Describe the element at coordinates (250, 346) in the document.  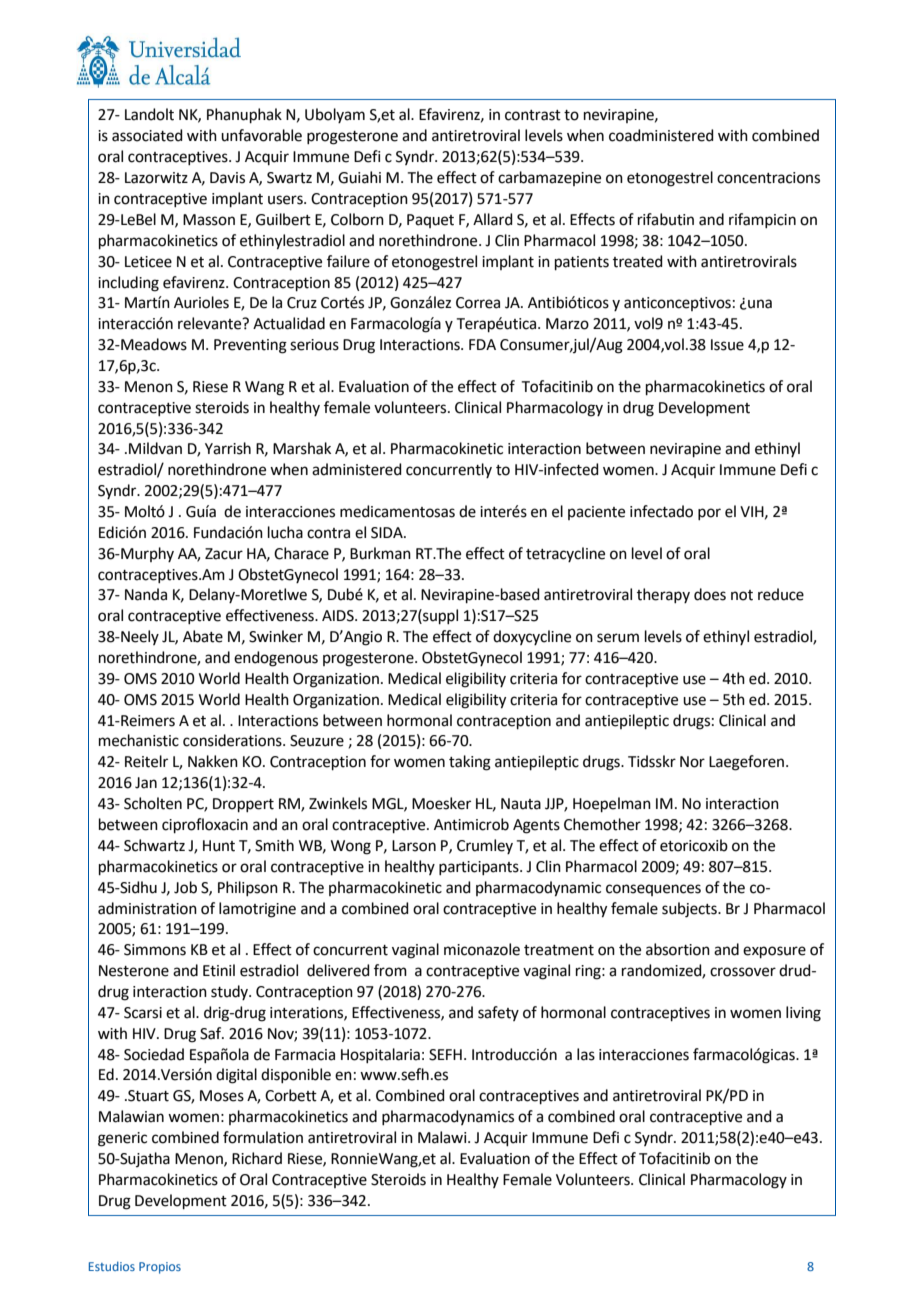
I see `Preventing` at that location.
